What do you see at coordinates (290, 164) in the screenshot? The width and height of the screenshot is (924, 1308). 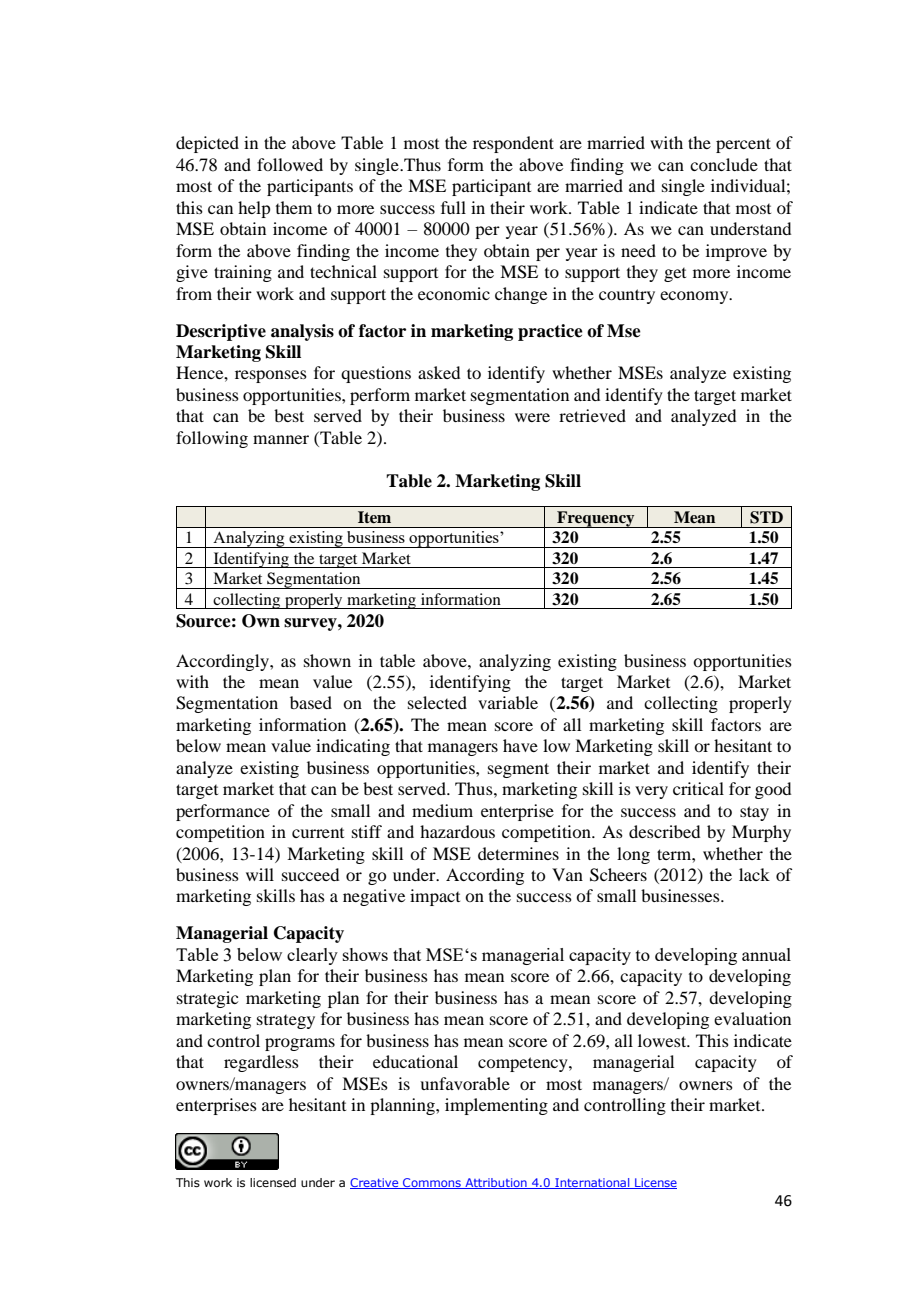 I see `followed` at bounding box center [290, 164].
